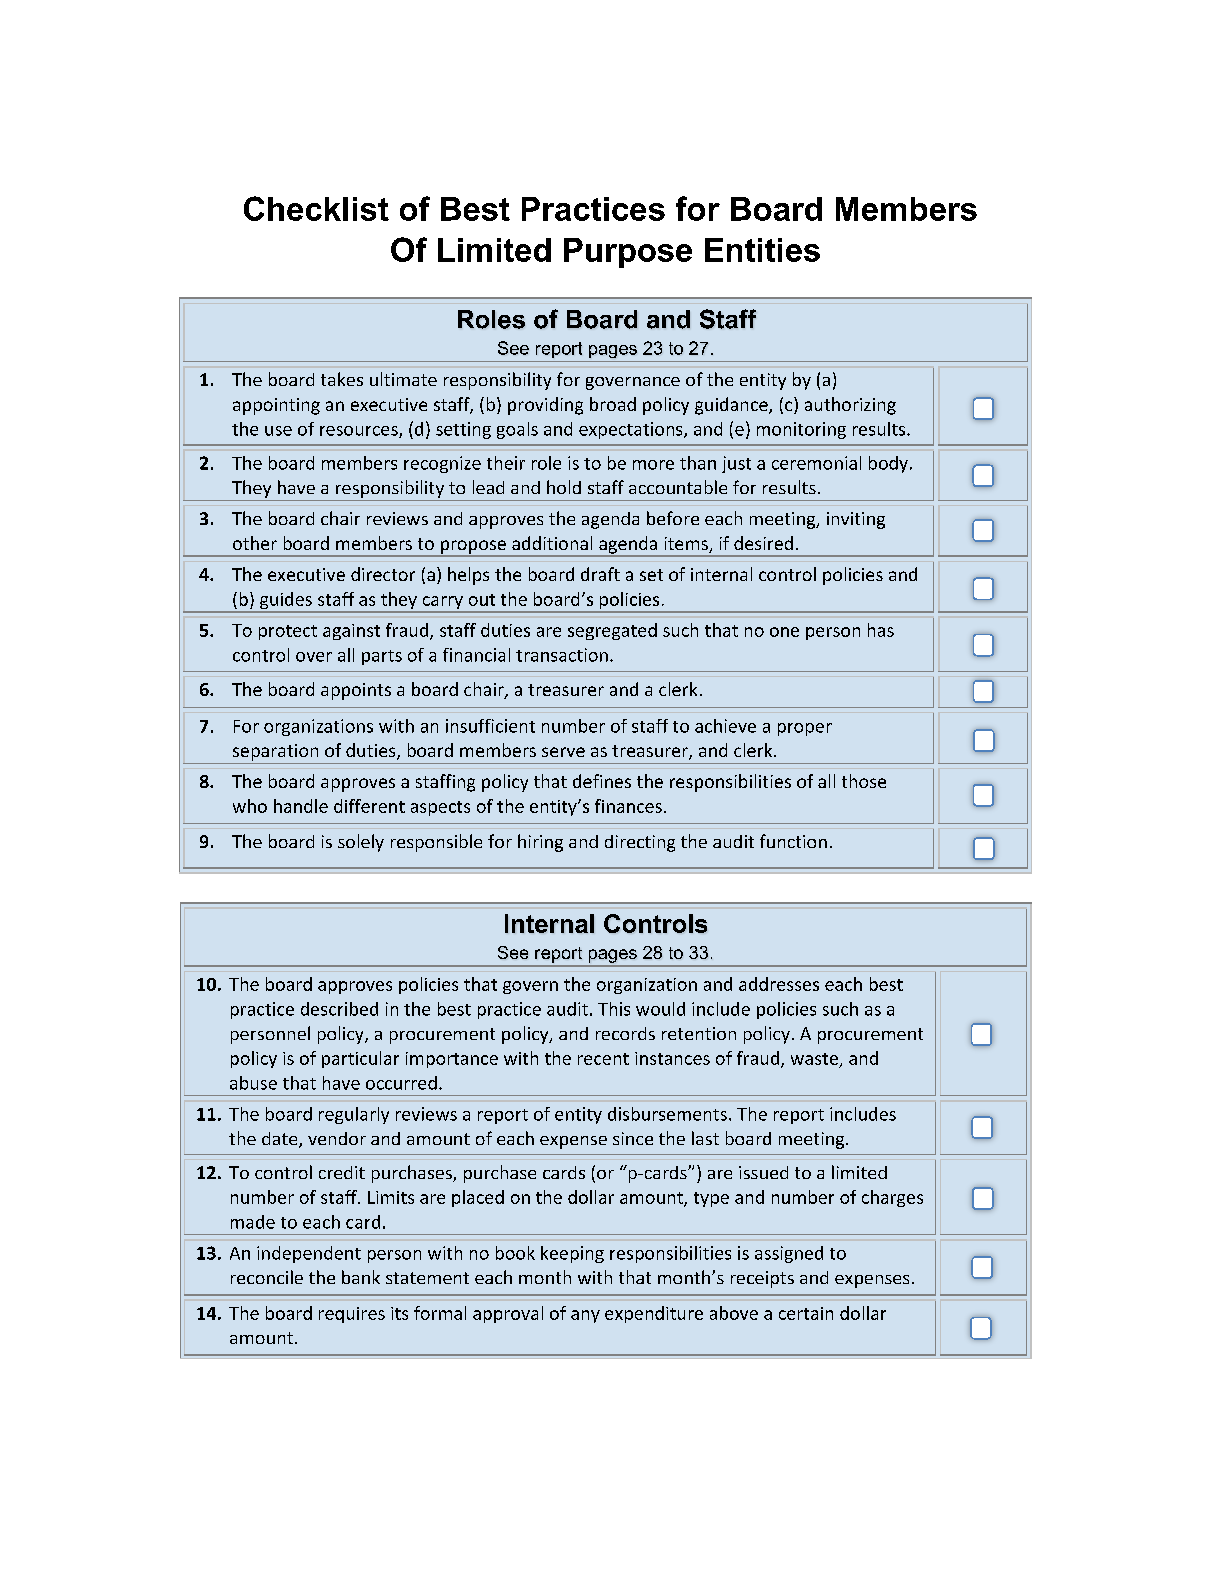  I want to click on proper, so click(805, 729).
